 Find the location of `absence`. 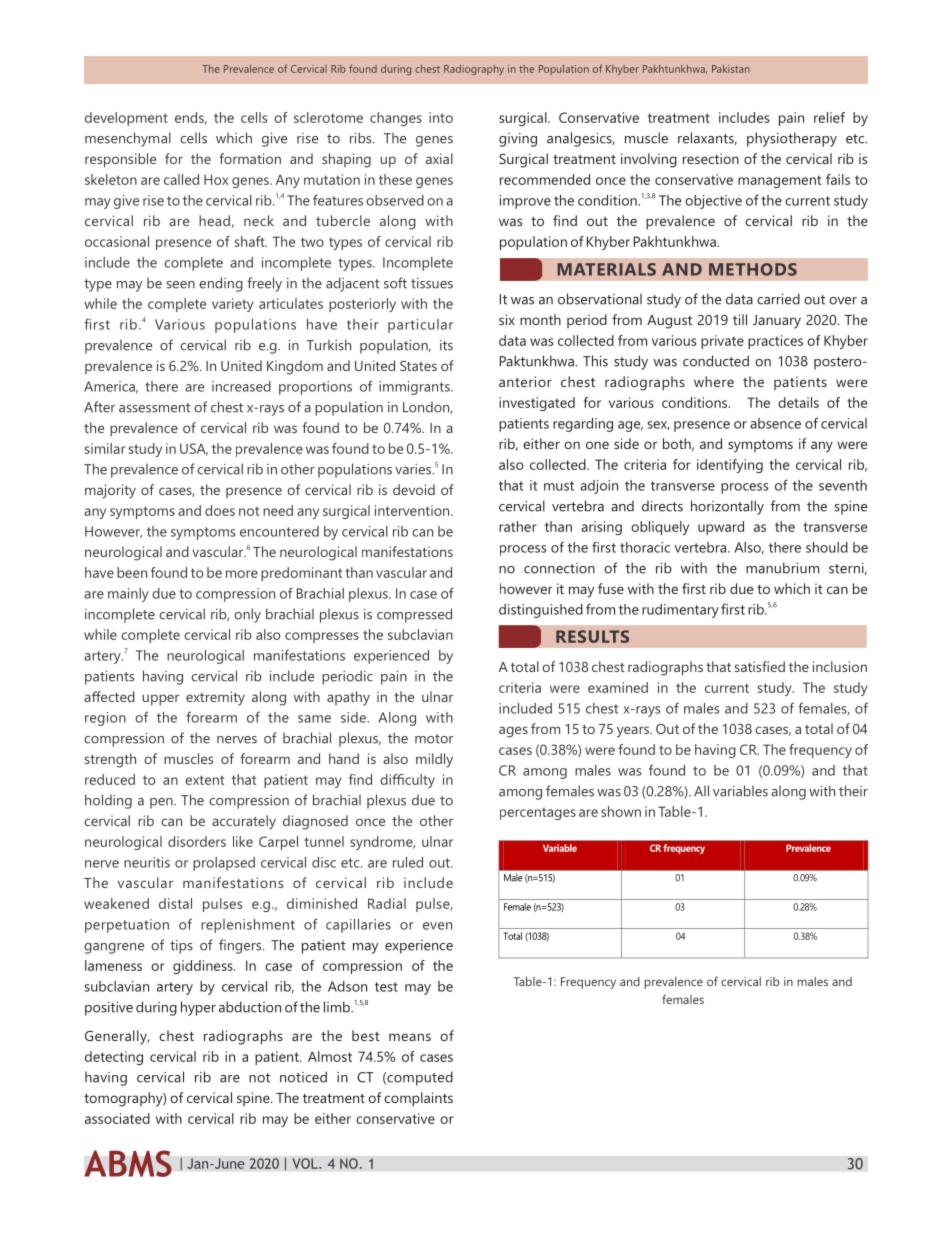

absence is located at coordinates (775, 423).
